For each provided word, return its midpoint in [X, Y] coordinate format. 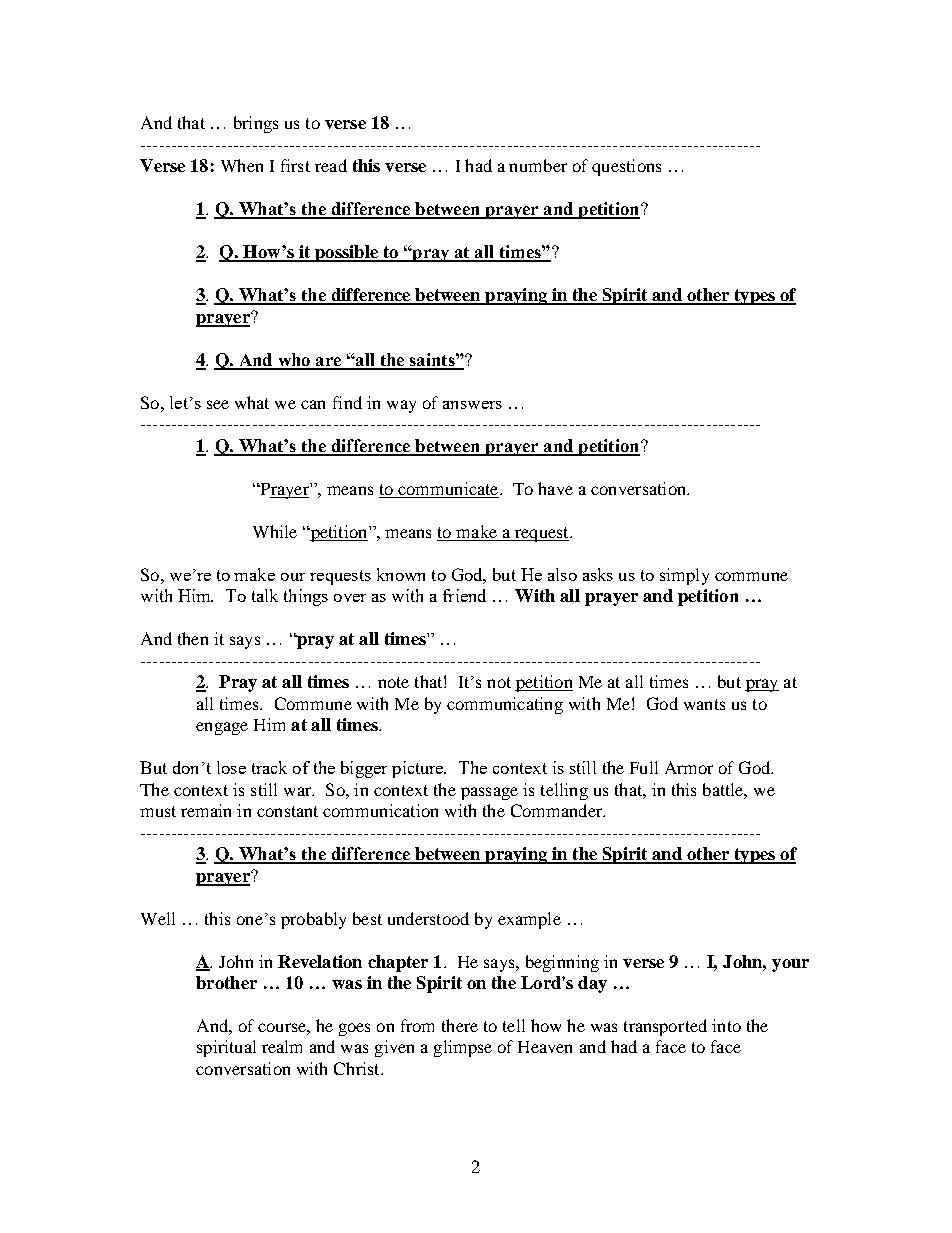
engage [222, 728]
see [218, 404]
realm [282, 1046]
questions [626, 167]
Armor [689, 767]
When [242, 165]
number [538, 165]
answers [472, 405]
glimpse [463, 1048]
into [726, 1025]
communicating [505, 705]
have [555, 488]
